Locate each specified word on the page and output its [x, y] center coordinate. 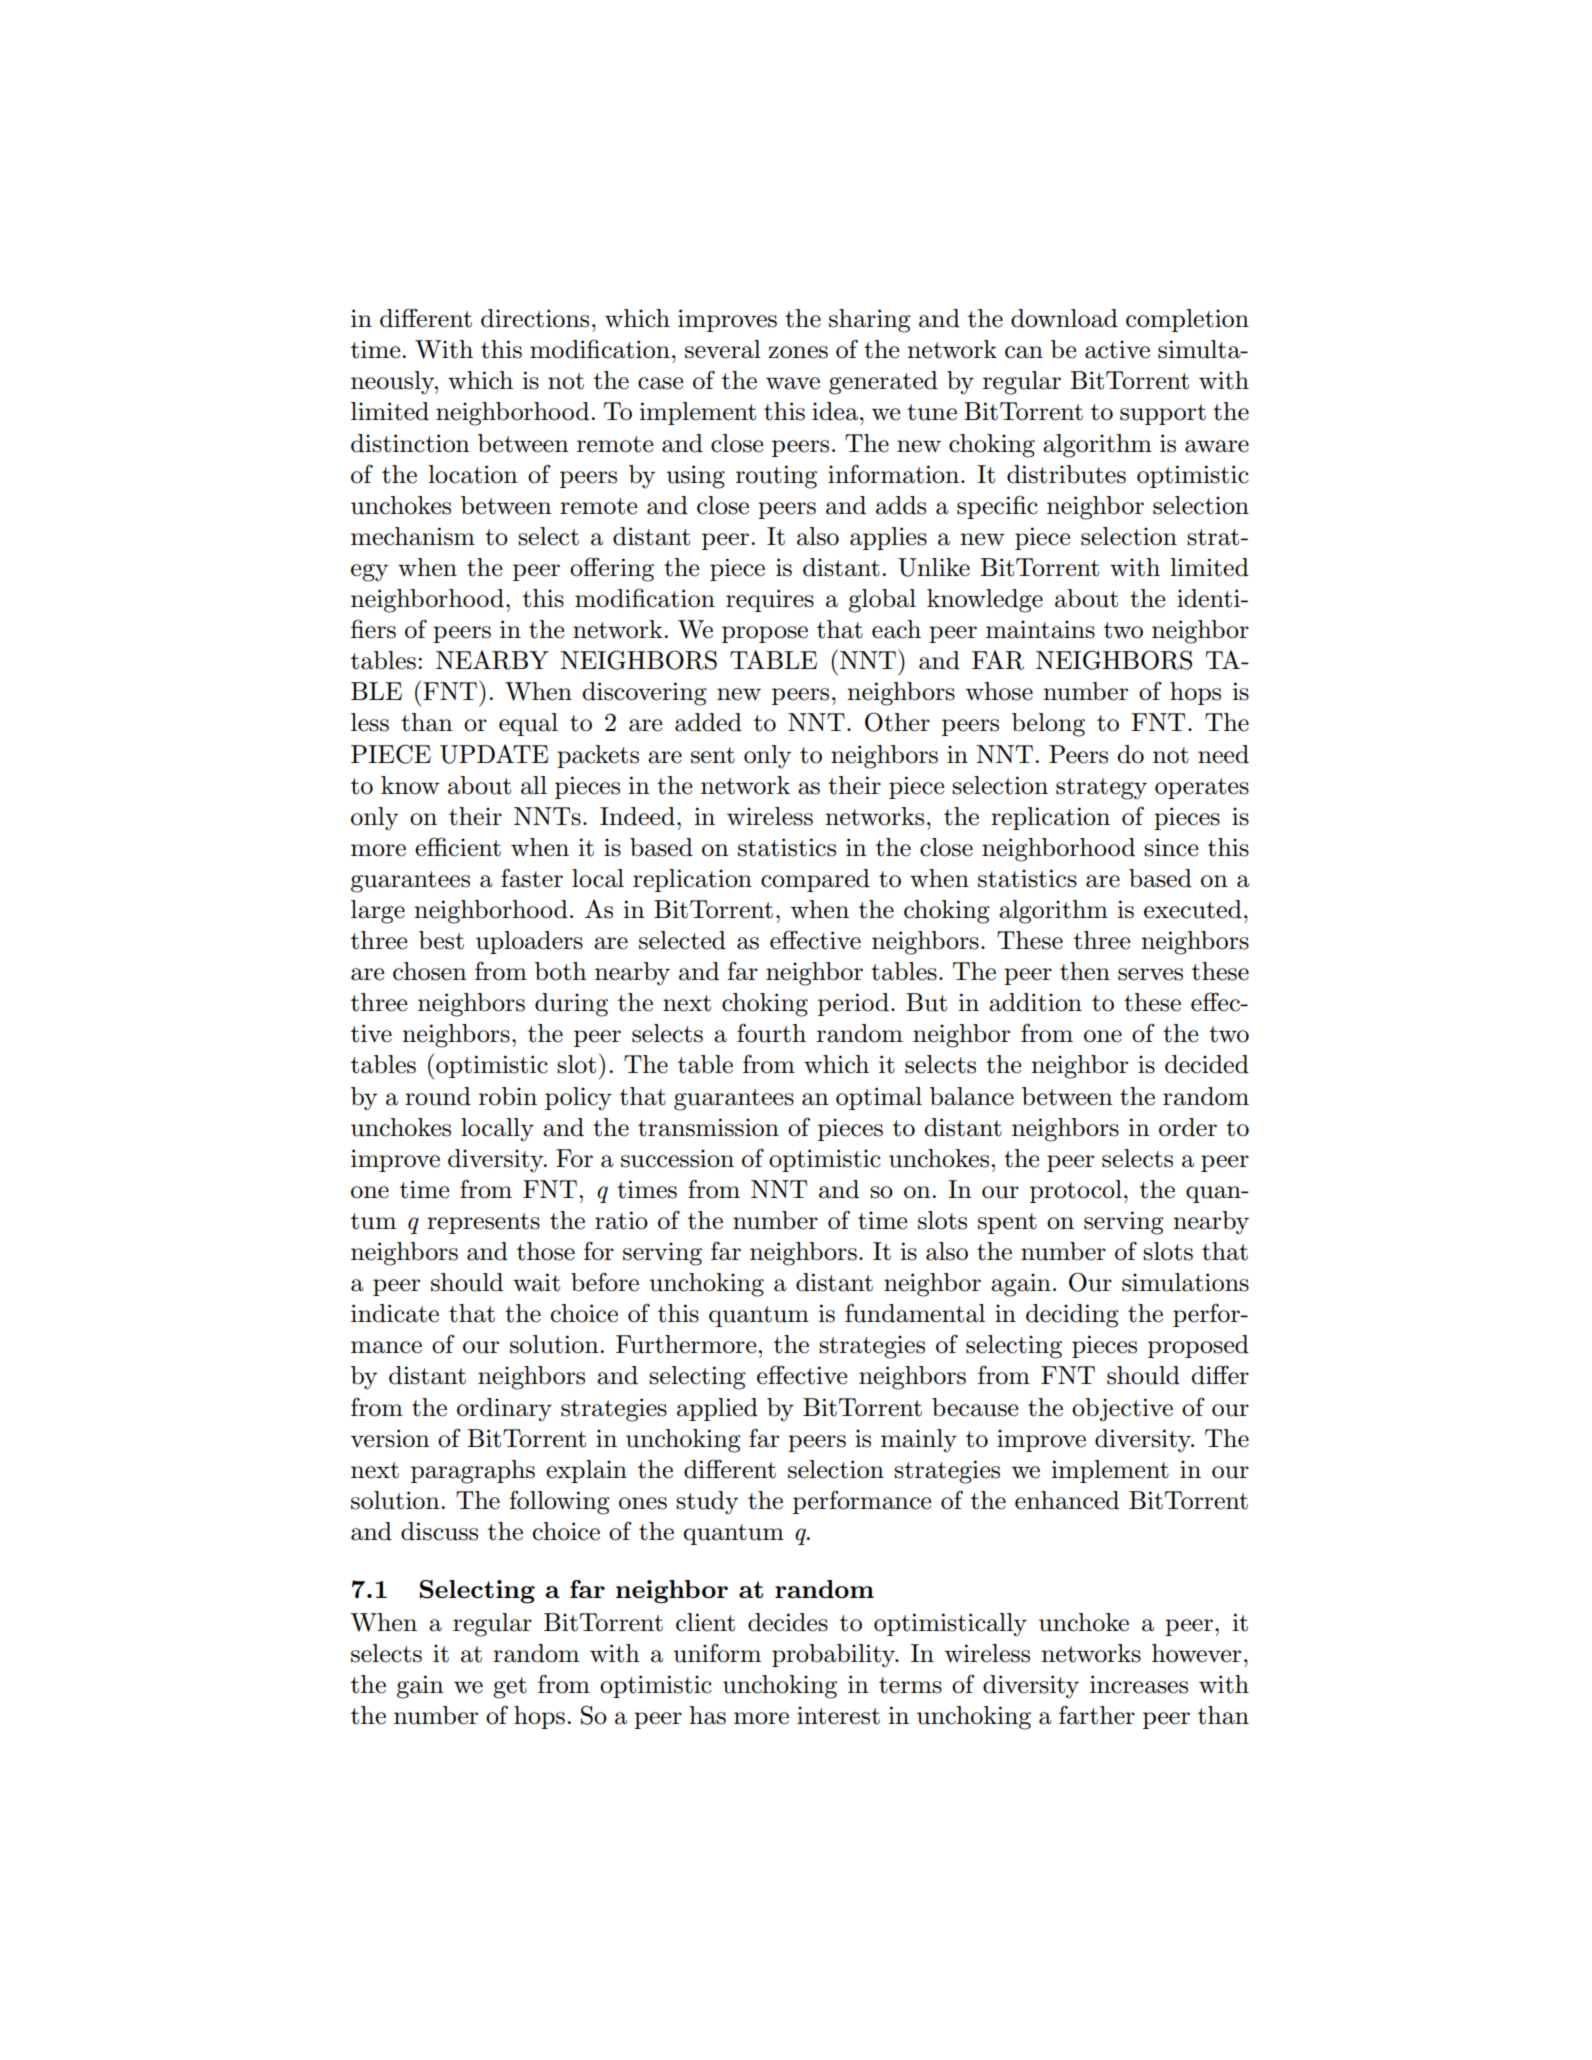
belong [1048, 725]
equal [528, 724]
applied [717, 1409]
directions [535, 318]
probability [834, 1656]
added [708, 722]
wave [793, 383]
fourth [771, 1033]
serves [1150, 974]
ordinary [504, 1410]
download [1064, 318]
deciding [1072, 1316]
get [510, 1688]
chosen [430, 971]
